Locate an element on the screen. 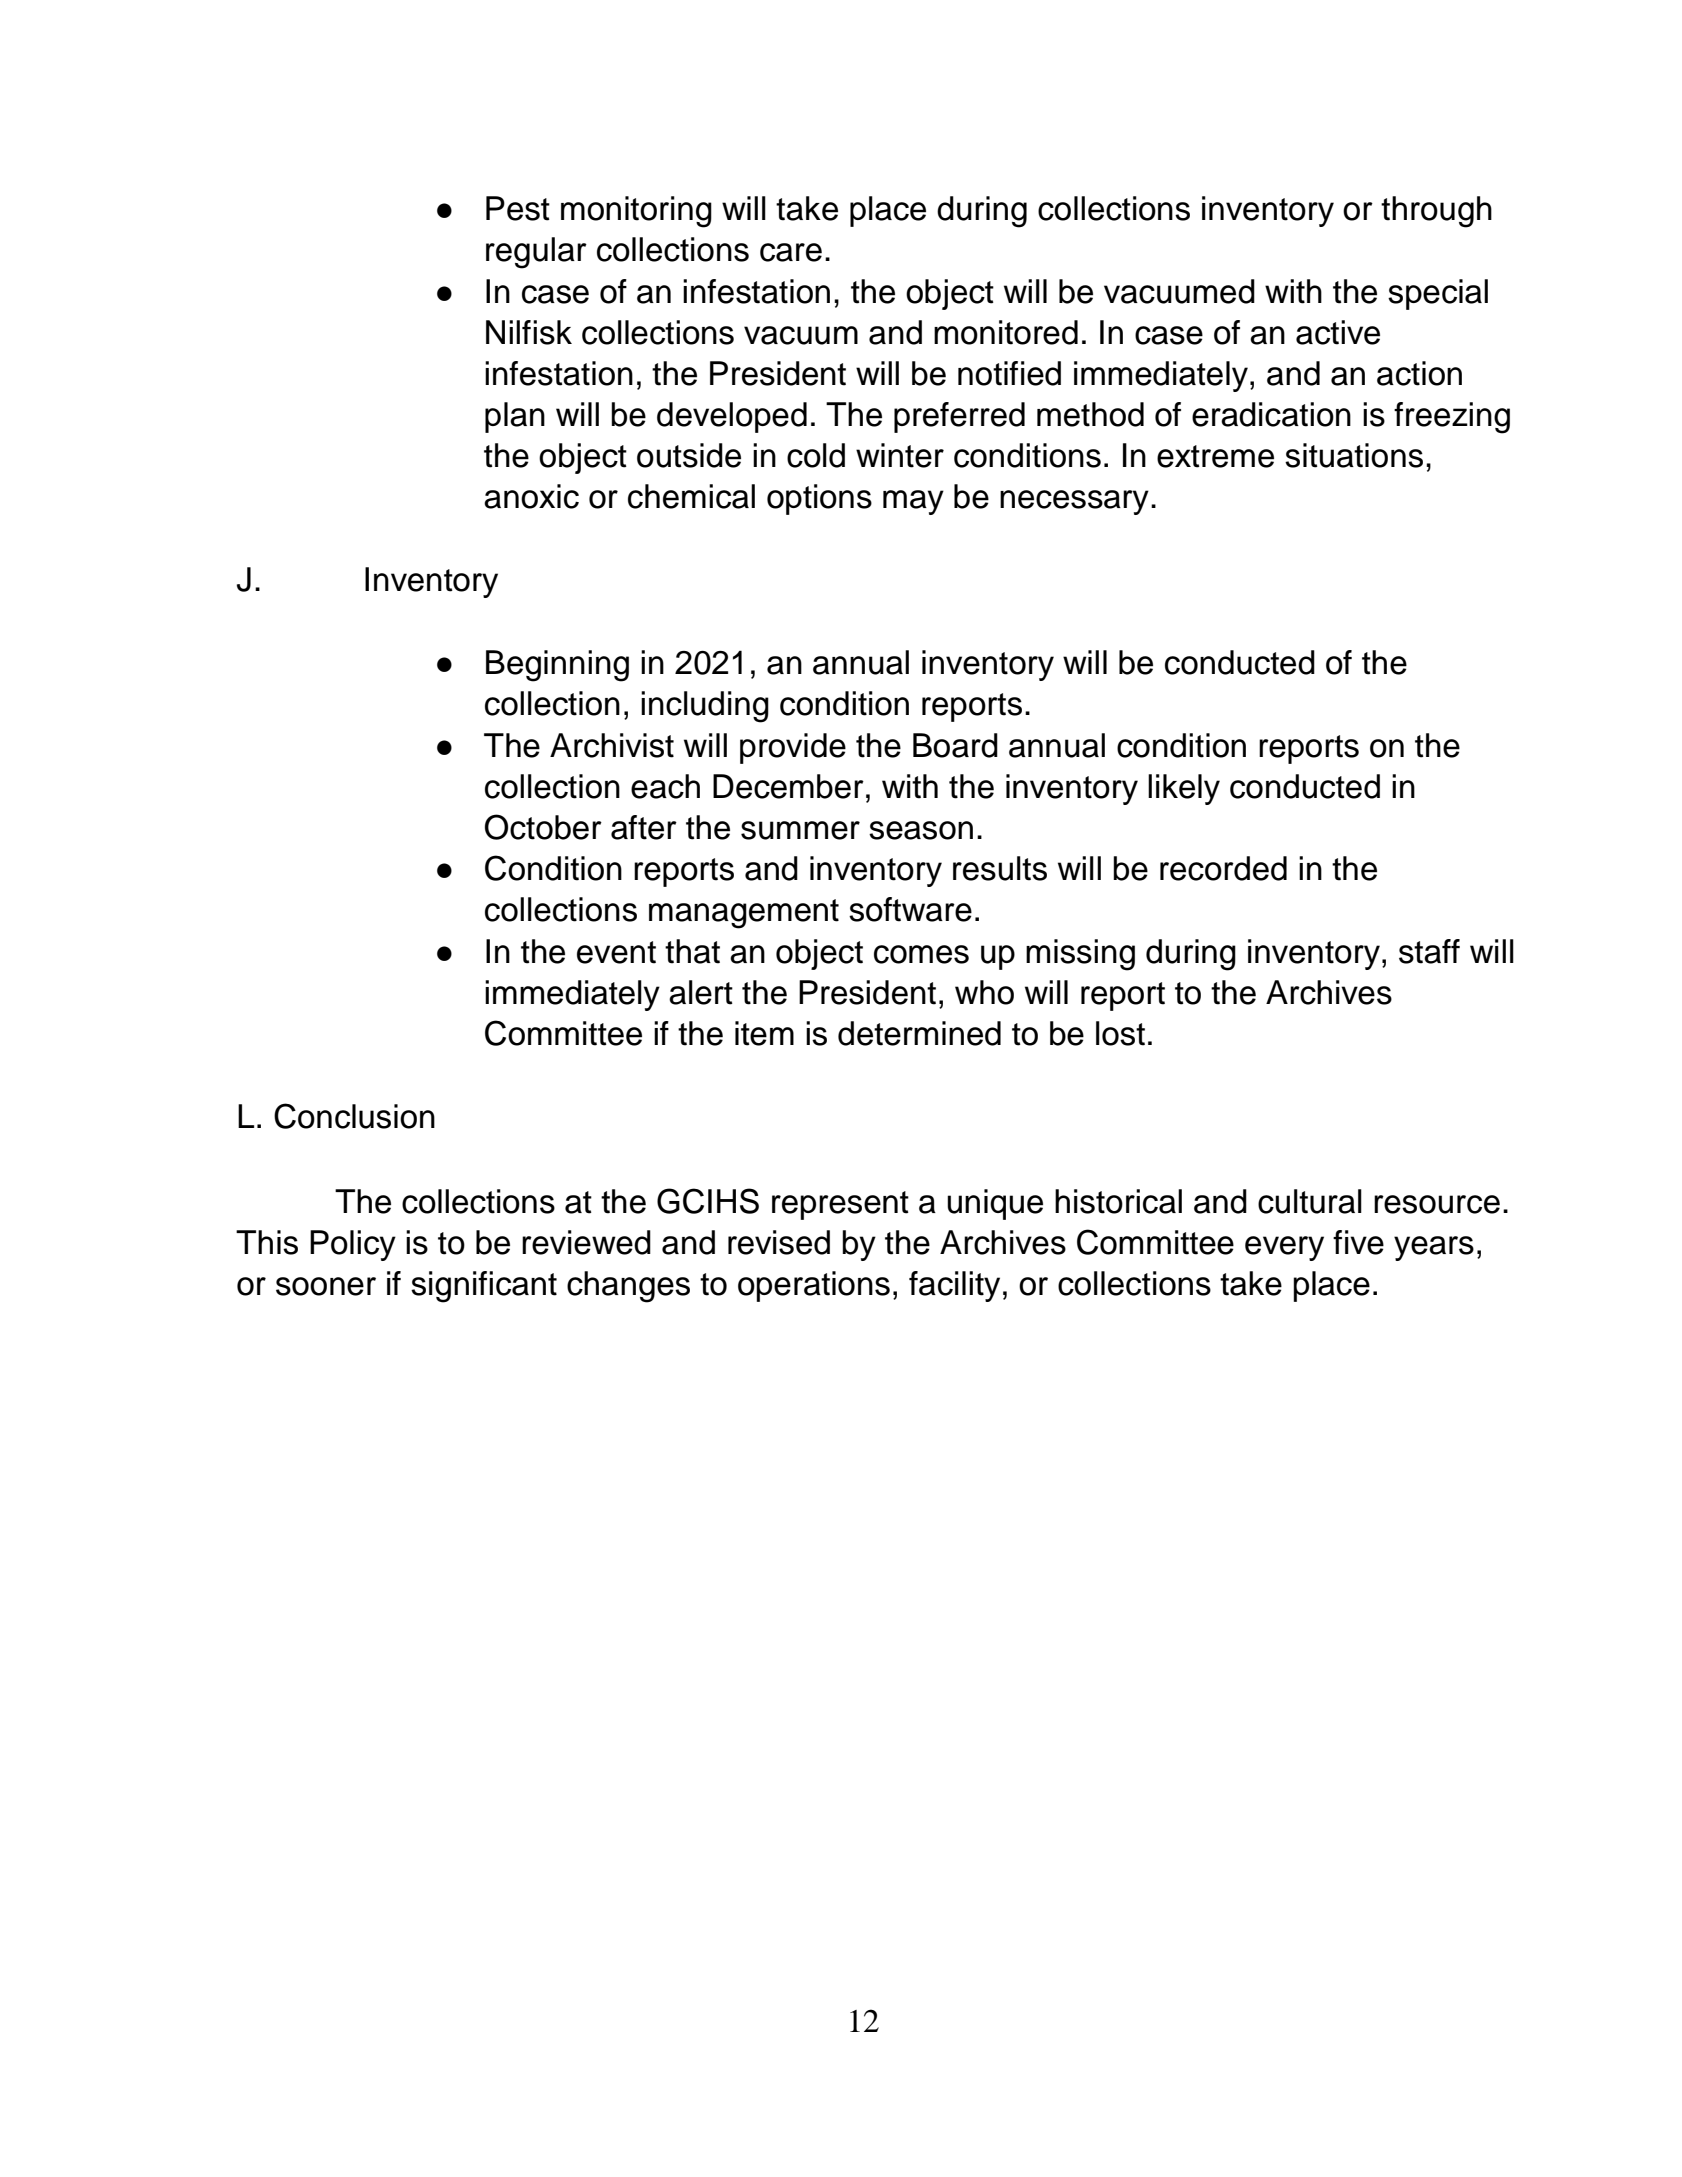 This screenshot has height=2177, width=1682. options is located at coordinates (819, 499).
